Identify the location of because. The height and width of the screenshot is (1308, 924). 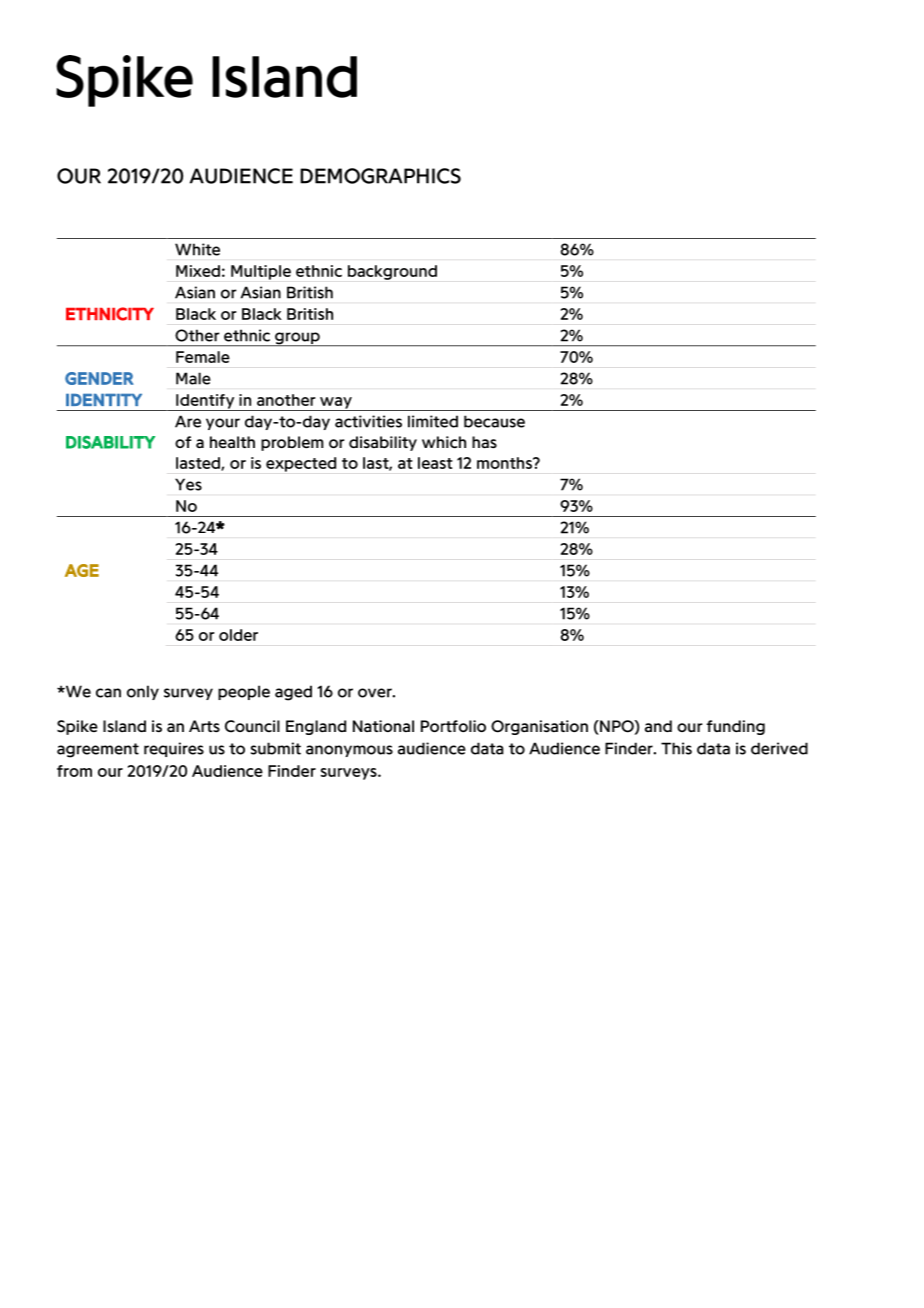
(494, 421).
